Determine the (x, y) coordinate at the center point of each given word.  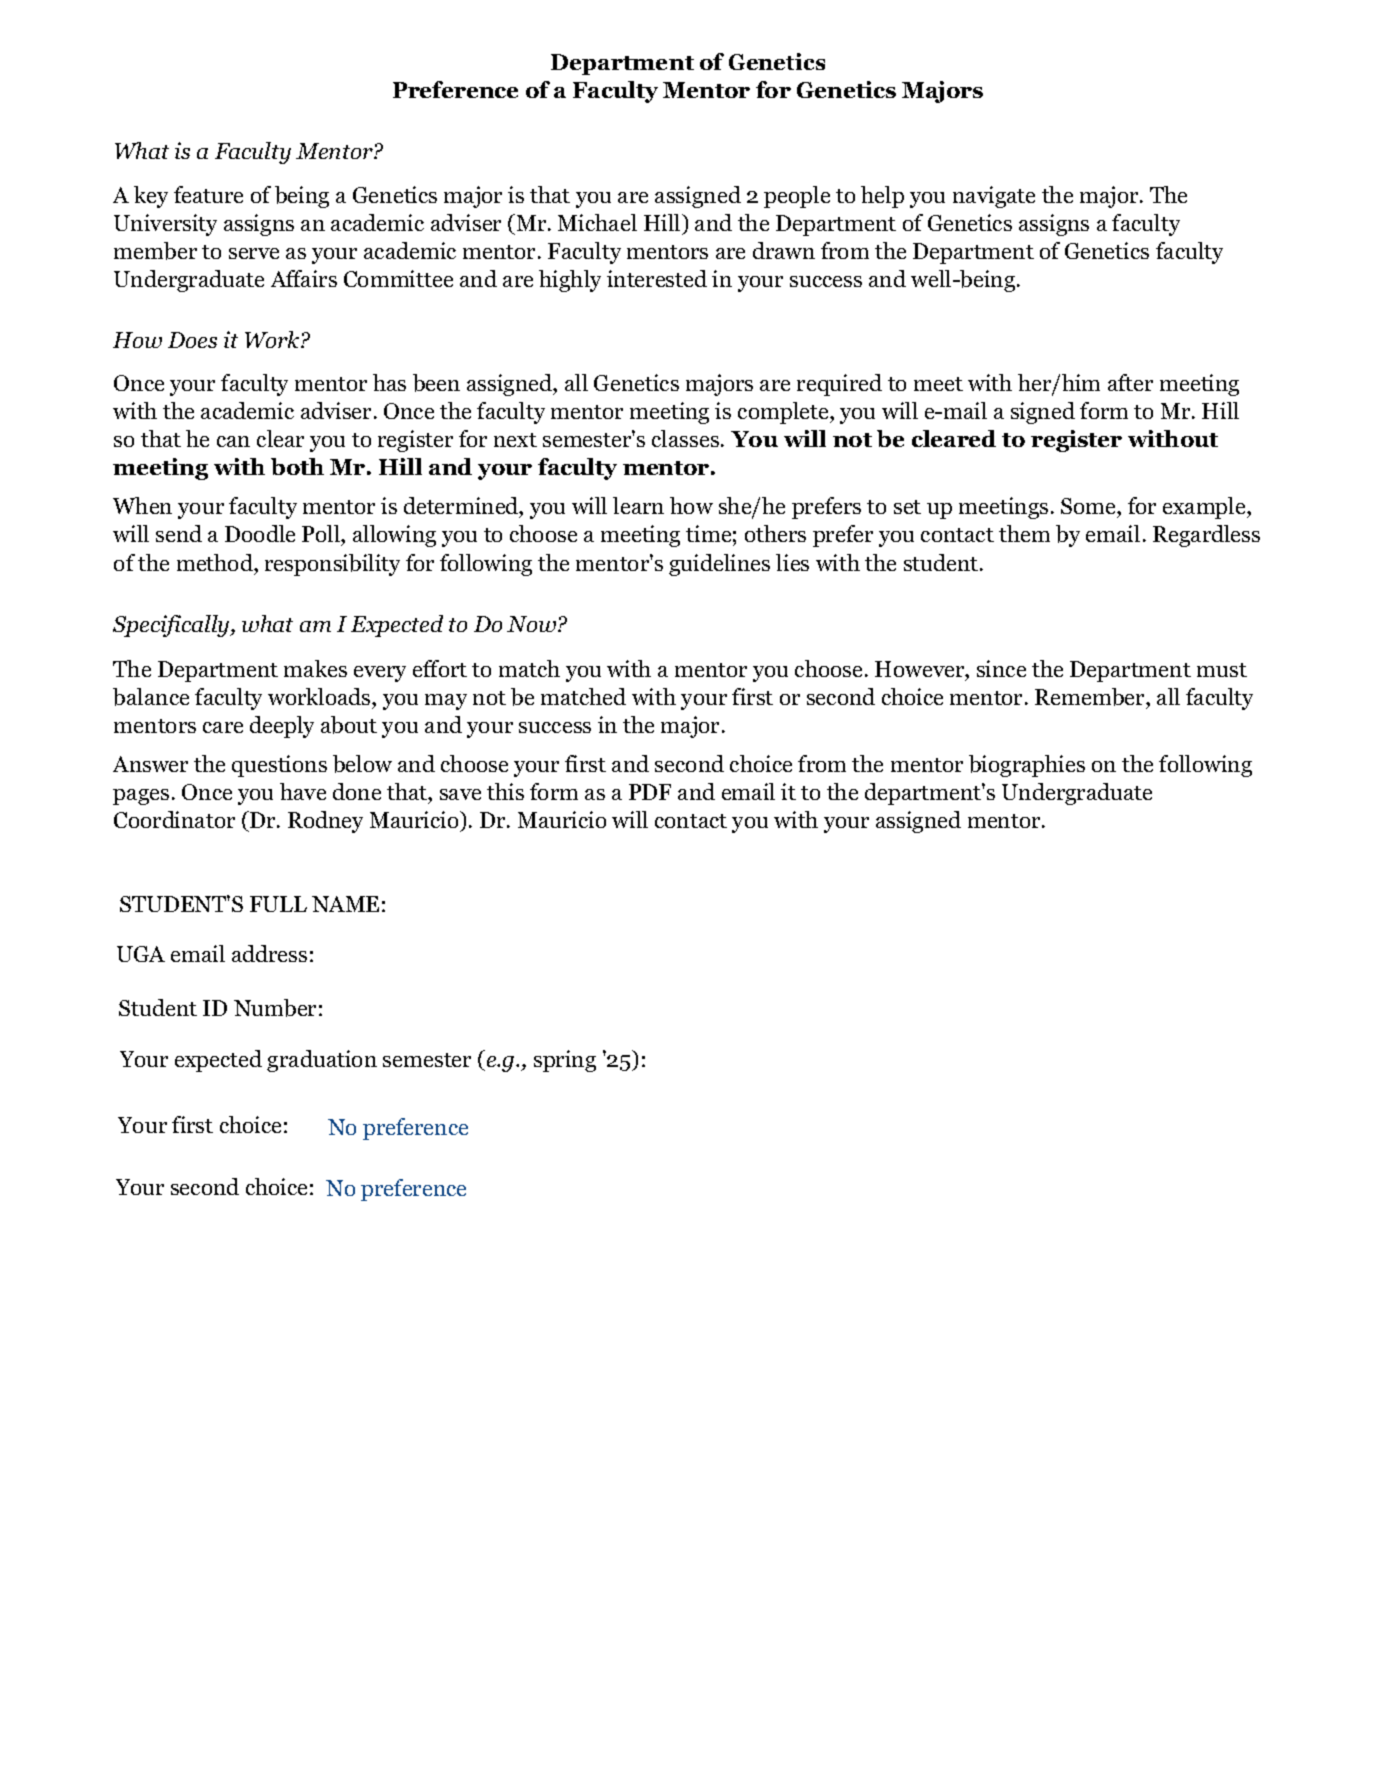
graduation (322, 1061)
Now (533, 624)
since (1001, 668)
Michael (597, 222)
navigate (994, 197)
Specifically (172, 626)
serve (254, 253)
